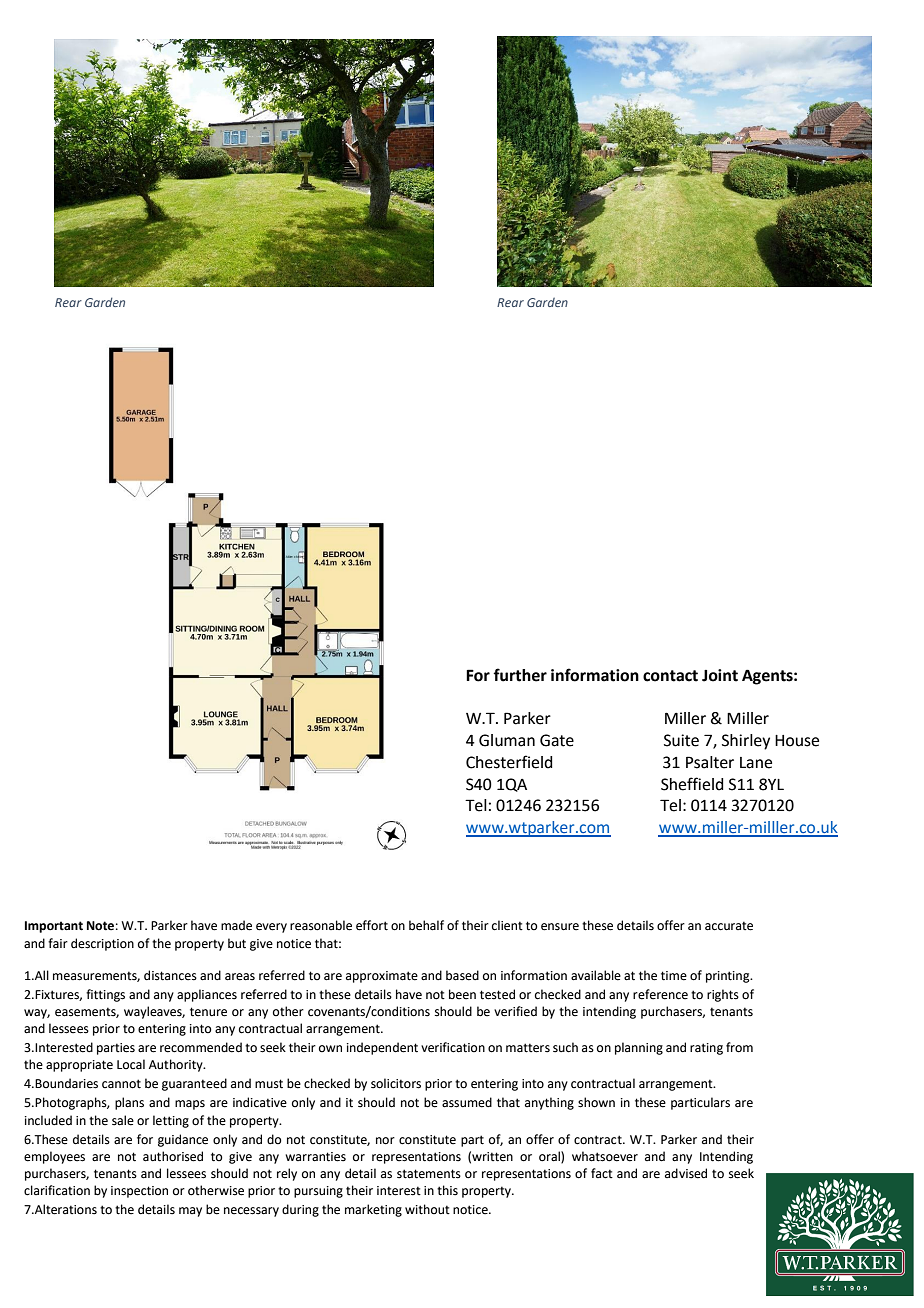  I want to click on inspection, so click(139, 1192).
